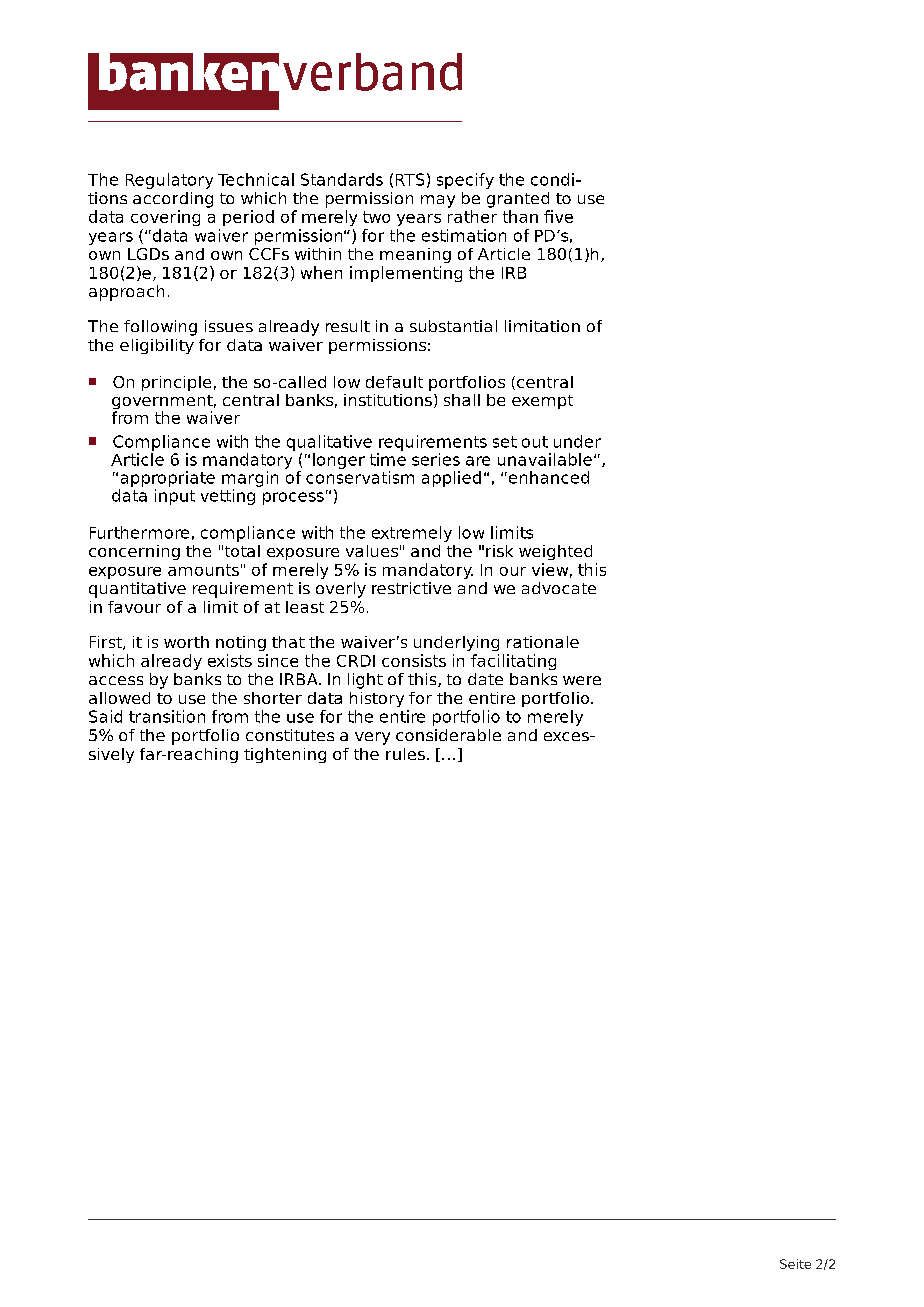 The image size is (924, 1307). What do you see at coordinates (462, 400) in the screenshot?
I see `shall` at bounding box center [462, 400].
